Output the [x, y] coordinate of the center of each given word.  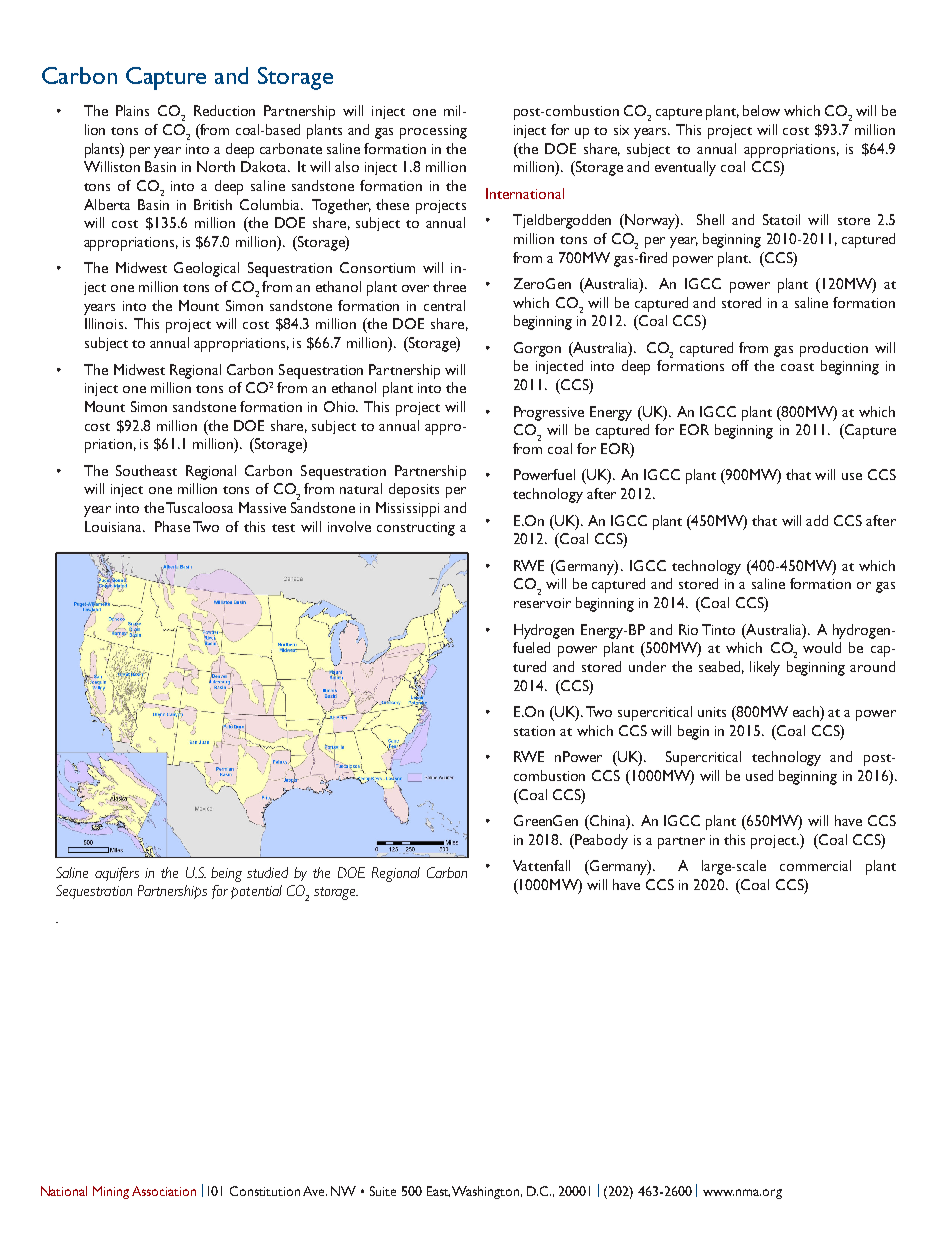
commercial [815, 865]
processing [433, 132]
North [216, 166]
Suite [383, 1191]
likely [765, 668]
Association [164, 1191]
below [761, 110]
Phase [172, 526]
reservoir [542, 603]
